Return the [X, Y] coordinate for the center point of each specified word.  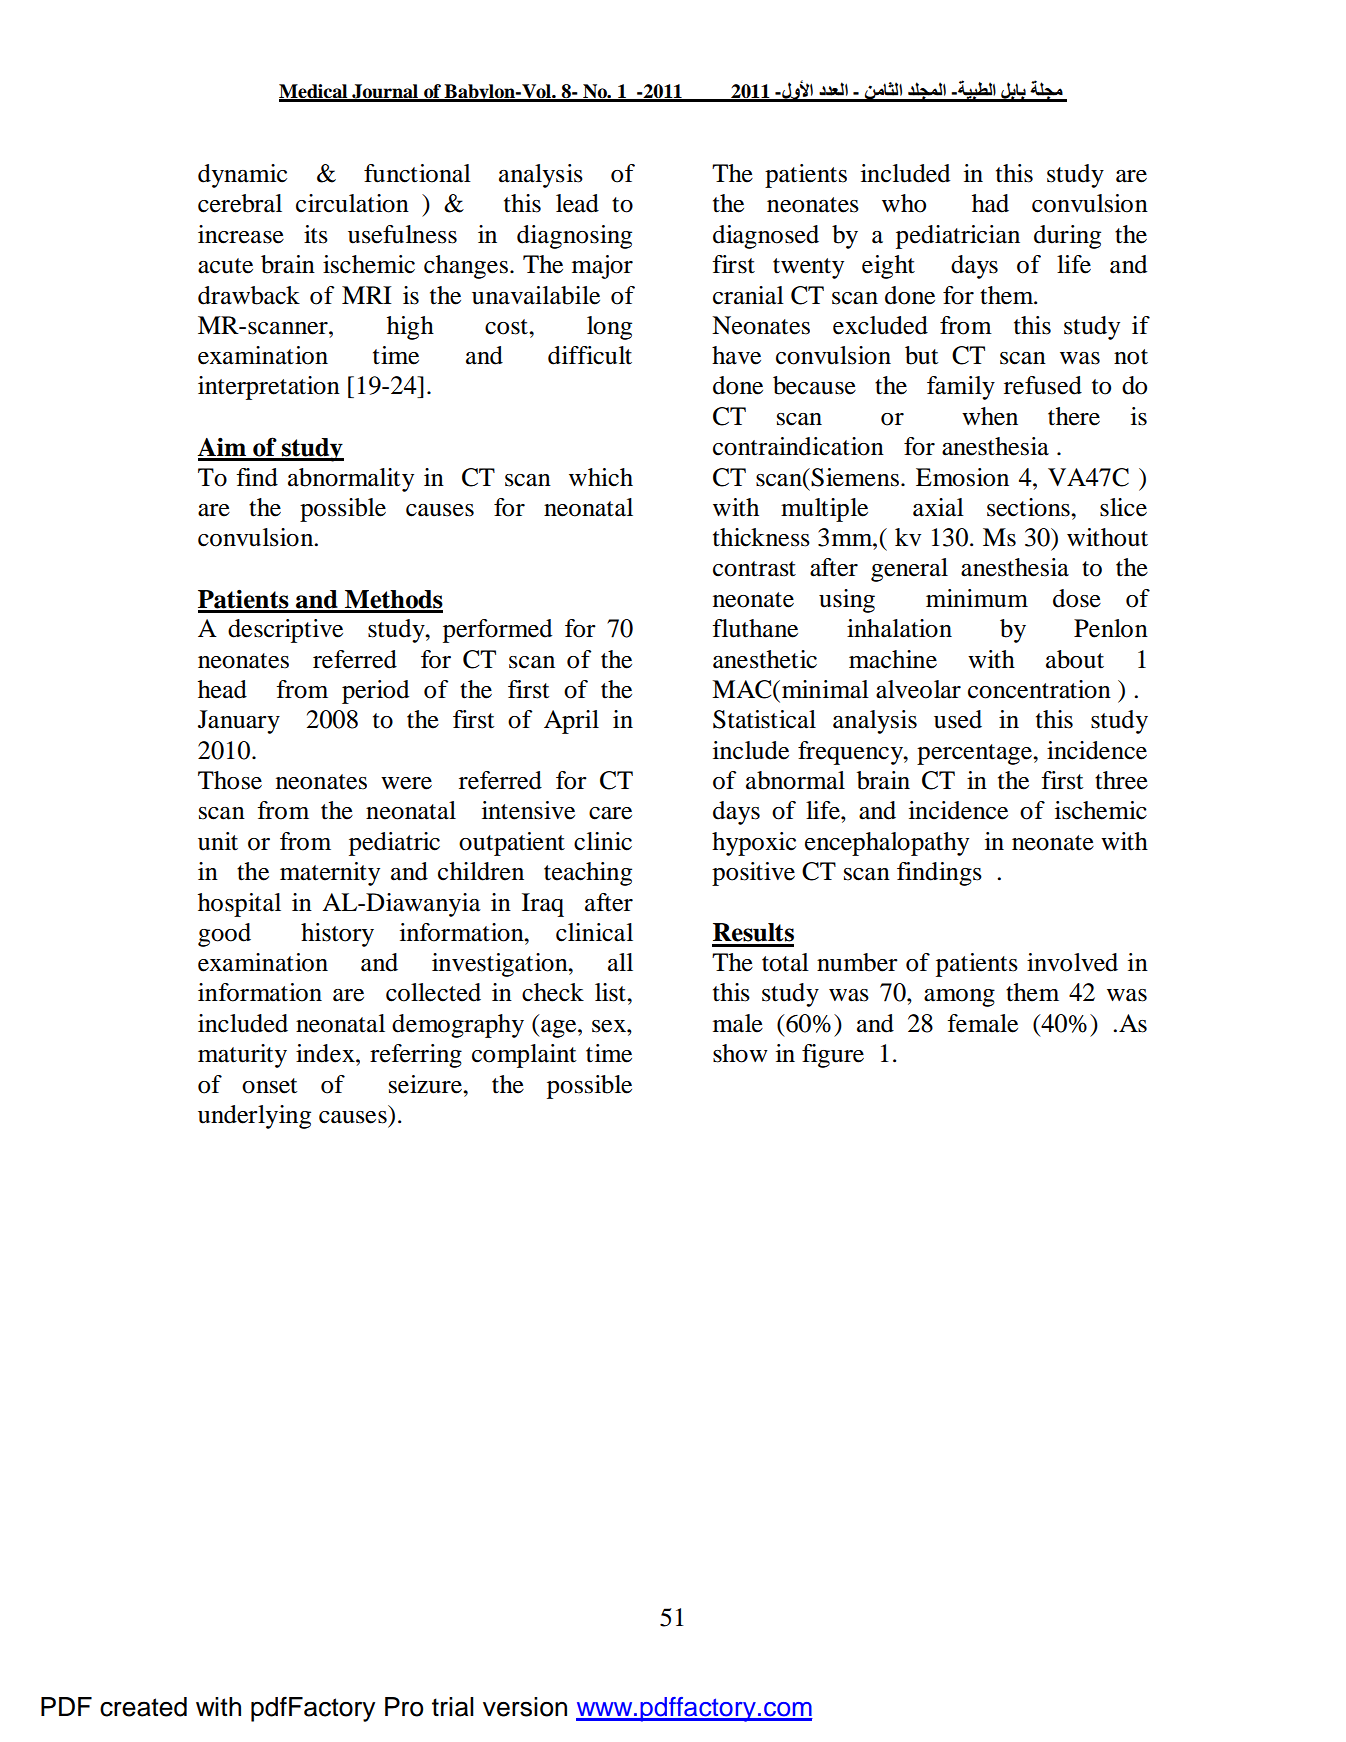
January [239, 722]
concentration [1039, 689]
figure [833, 1056]
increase [241, 234]
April [571, 722]
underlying [254, 1117]
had [990, 203]
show [740, 1053]
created [143, 1707]
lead [577, 203]
